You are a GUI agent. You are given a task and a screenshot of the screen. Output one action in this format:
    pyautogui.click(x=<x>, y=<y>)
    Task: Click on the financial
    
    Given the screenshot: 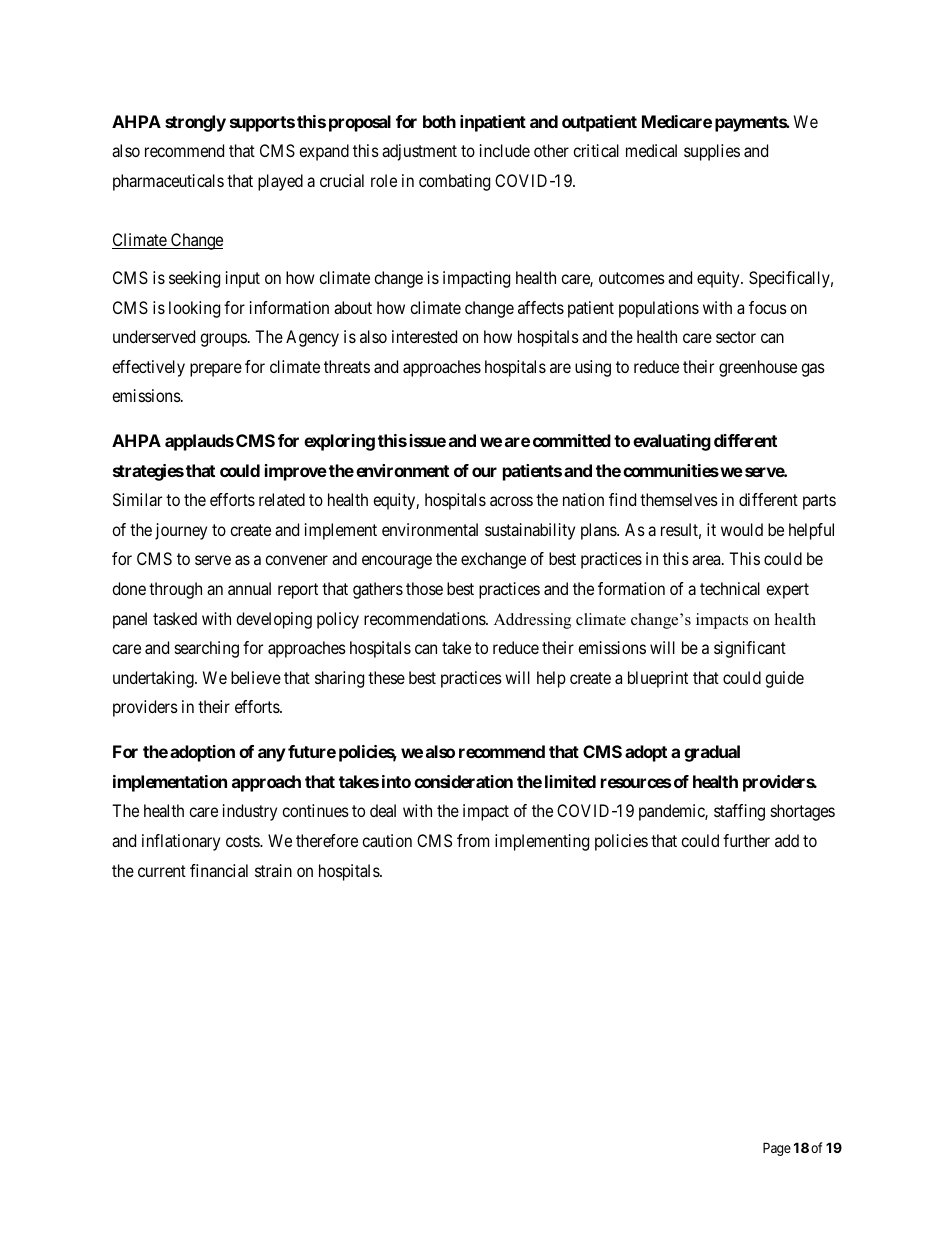 What is the action you would take?
    pyautogui.click(x=219, y=870)
